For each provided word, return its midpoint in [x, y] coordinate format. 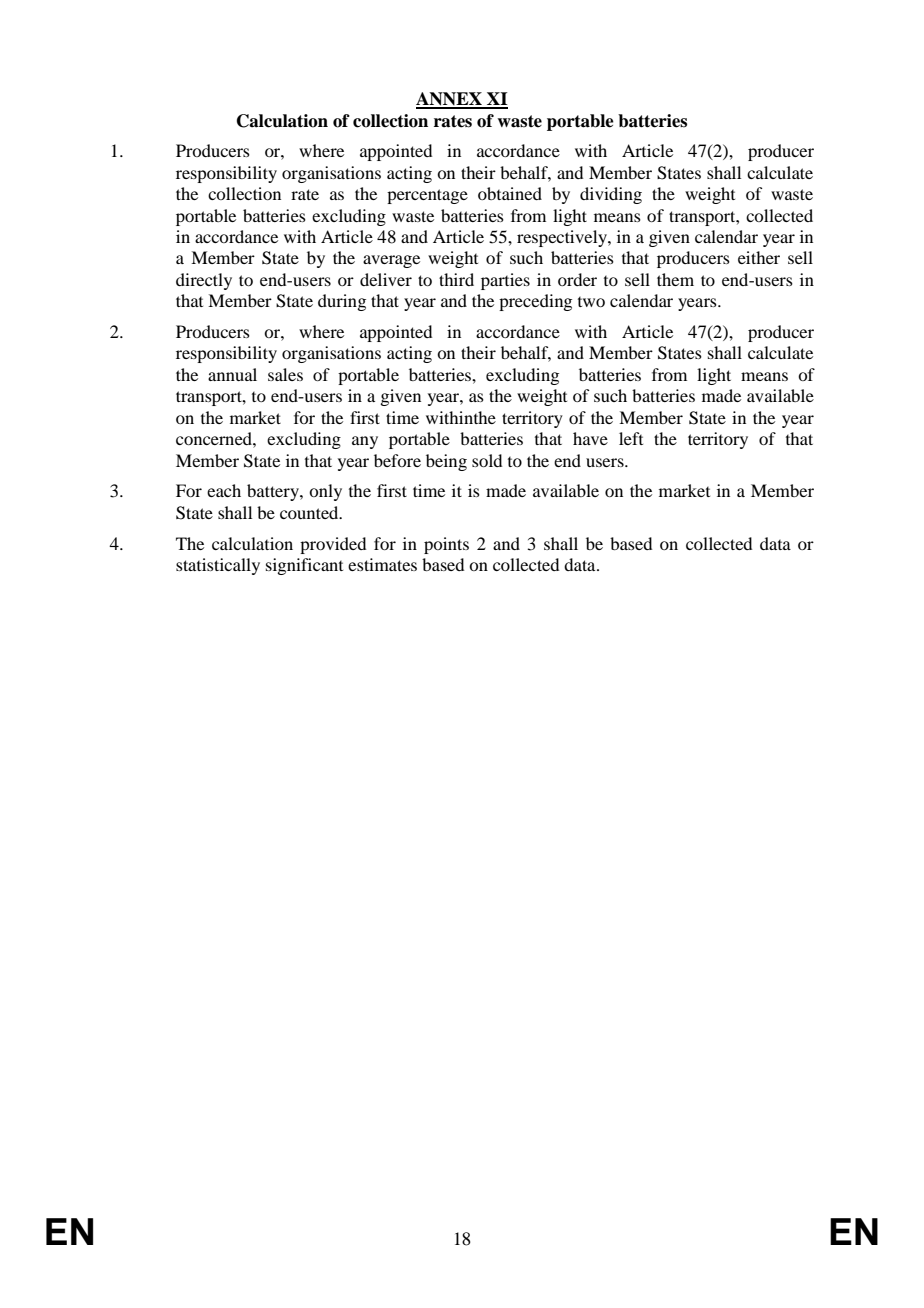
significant [304, 566]
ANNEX [450, 100]
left [631, 438]
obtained [510, 193]
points [446, 545]
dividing [611, 195]
